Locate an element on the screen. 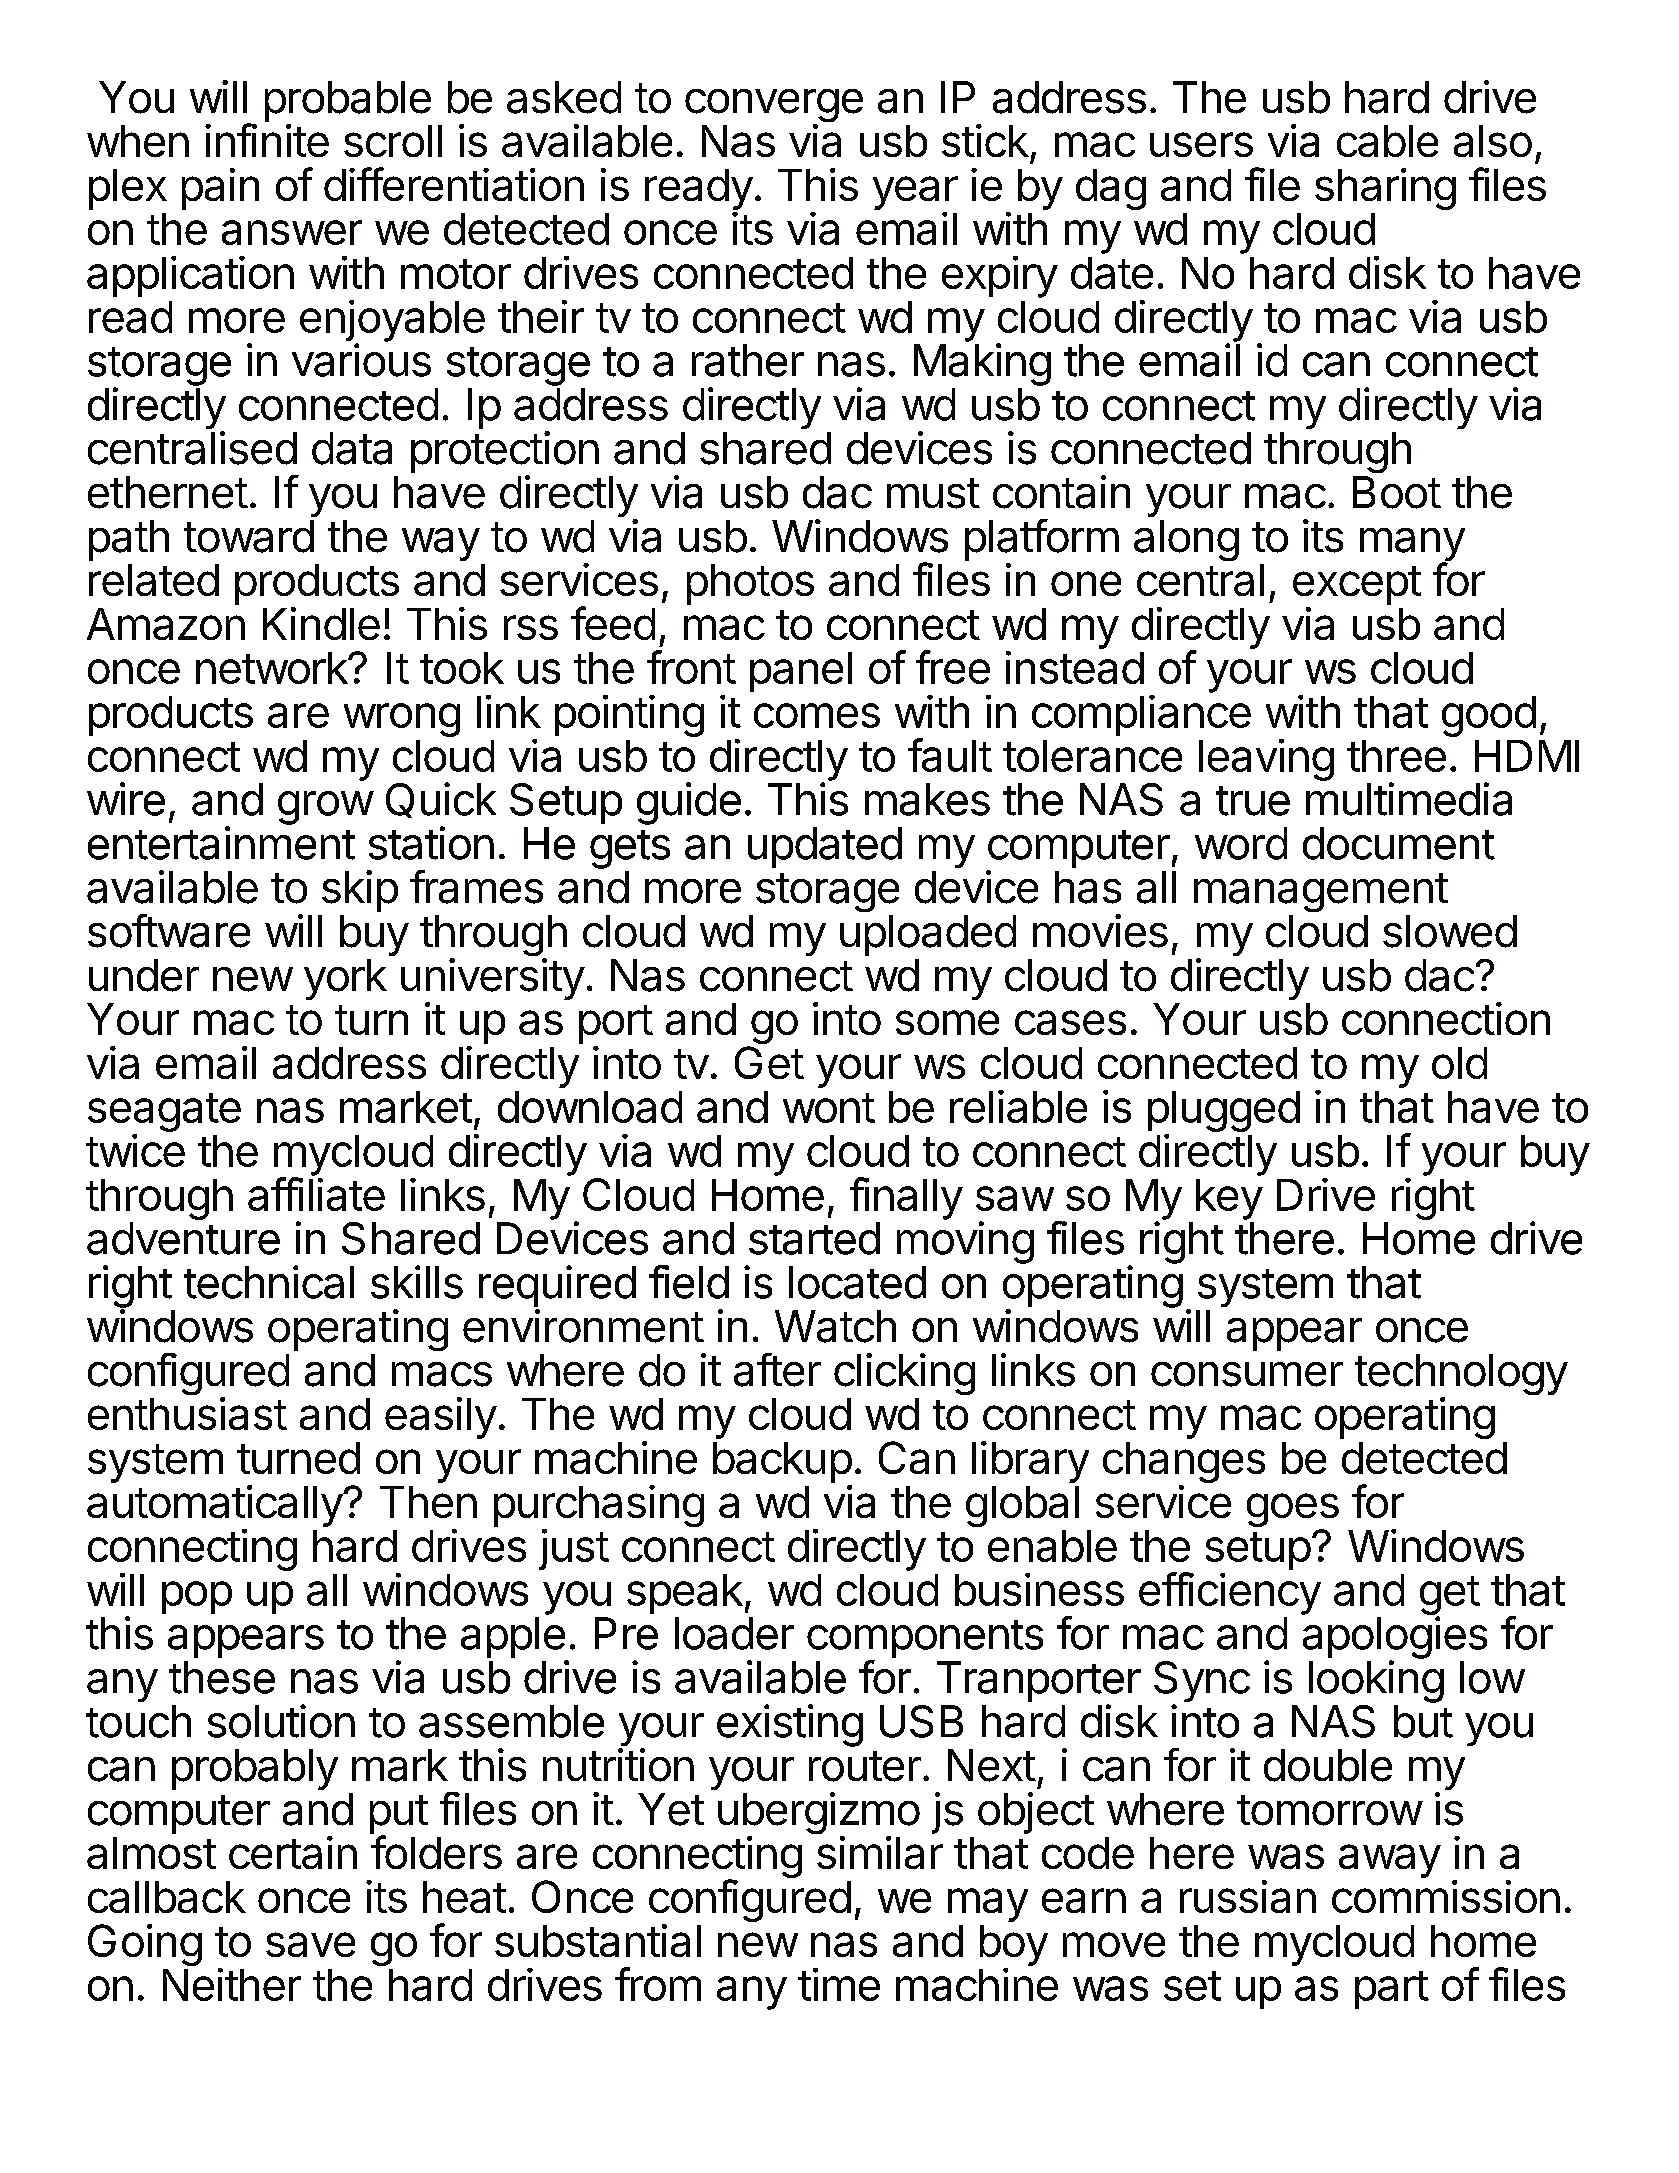  cable is located at coordinates (1387, 141).
